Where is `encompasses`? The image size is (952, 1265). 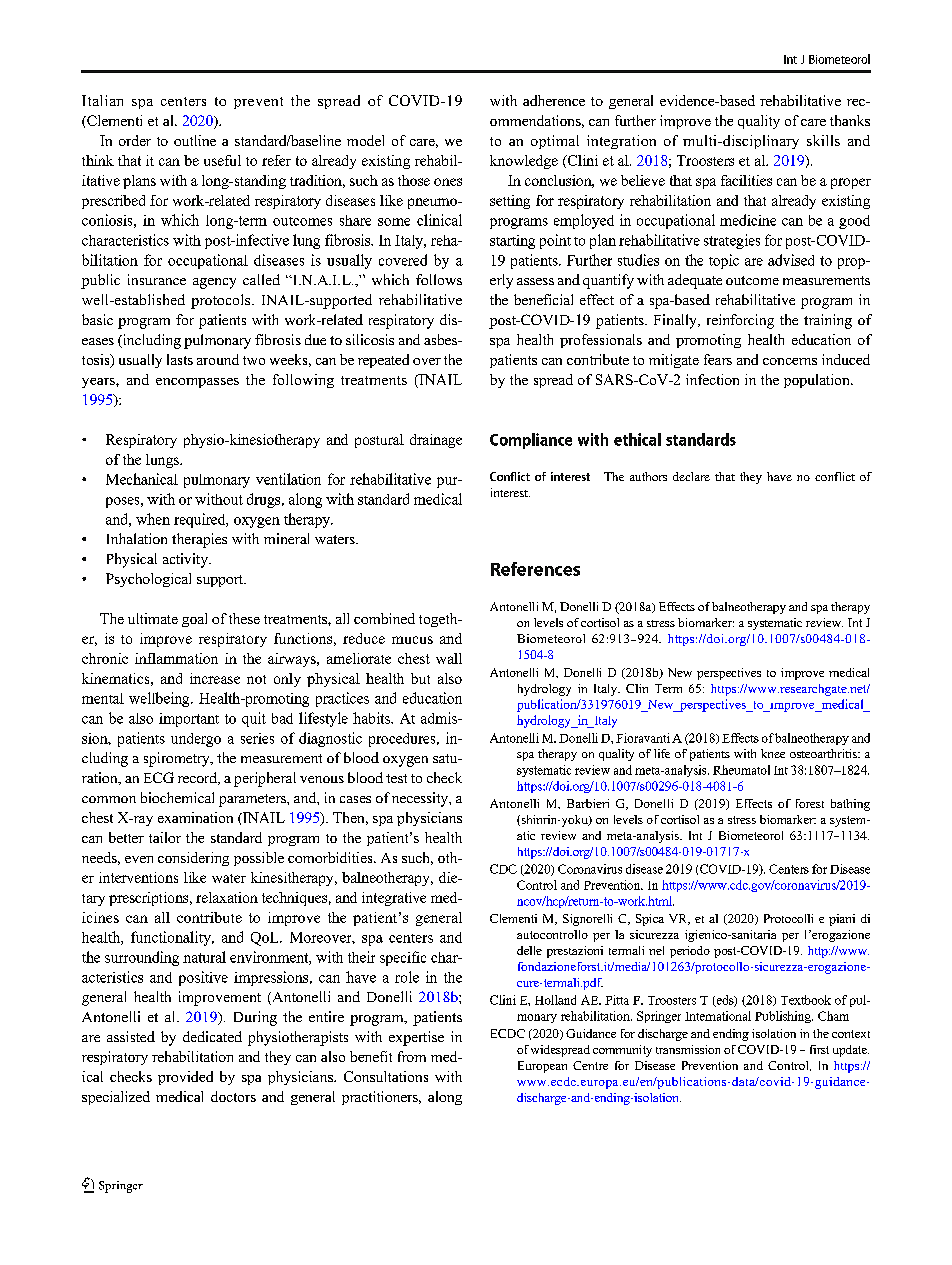 encompasses is located at coordinates (197, 383).
